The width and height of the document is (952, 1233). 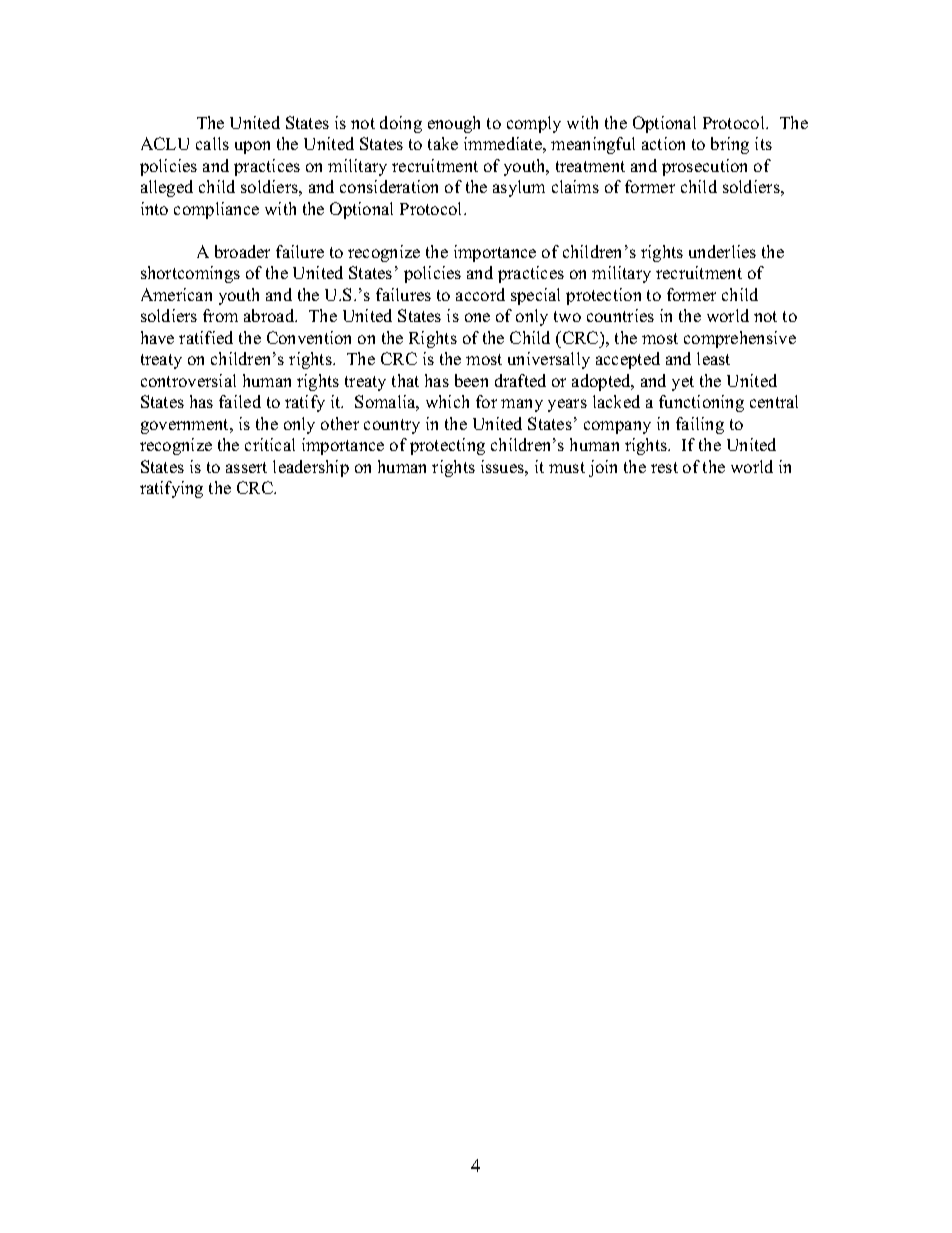 I want to click on action, so click(x=663, y=143).
